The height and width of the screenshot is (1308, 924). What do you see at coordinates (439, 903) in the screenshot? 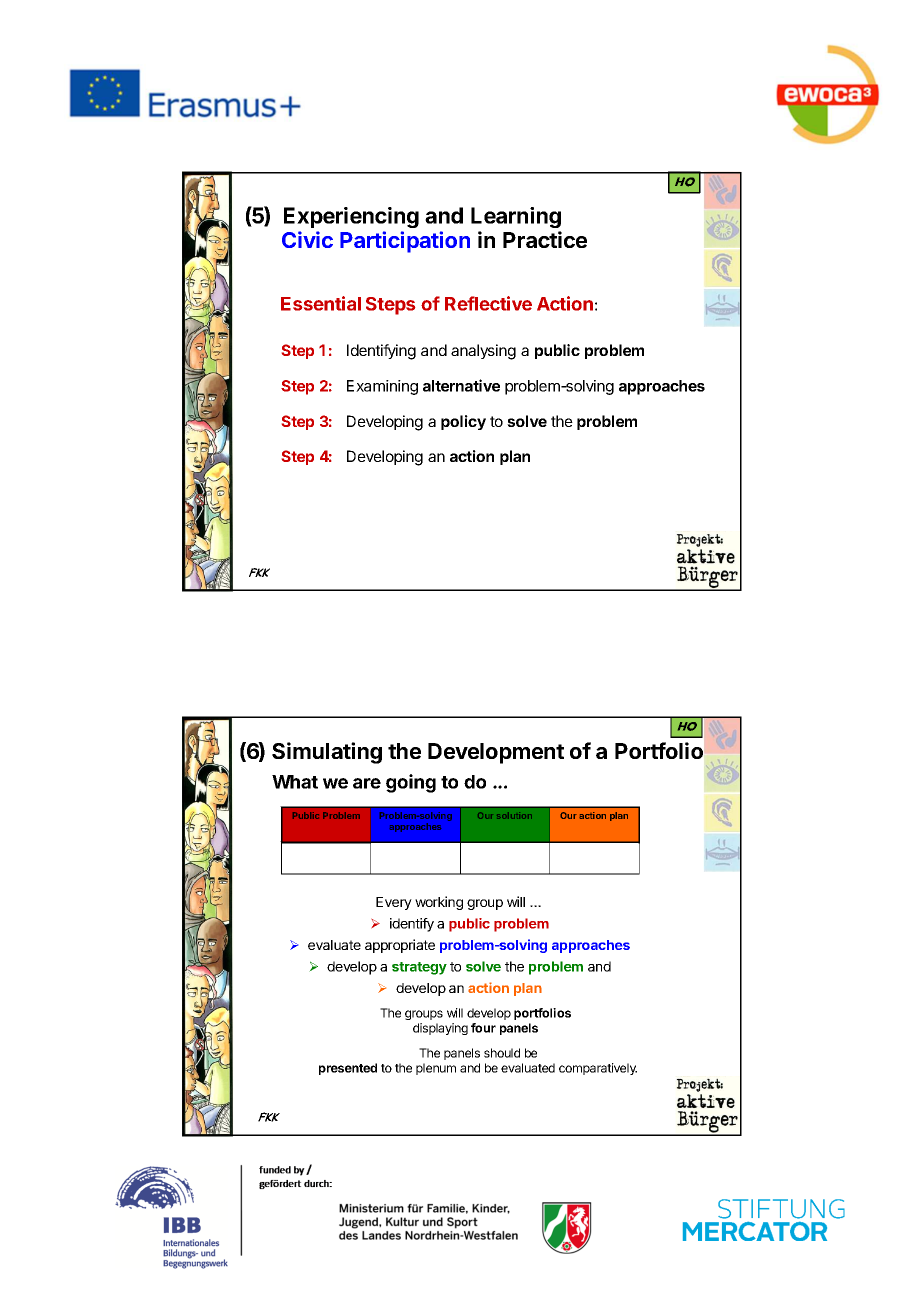
I see `working` at bounding box center [439, 903].
